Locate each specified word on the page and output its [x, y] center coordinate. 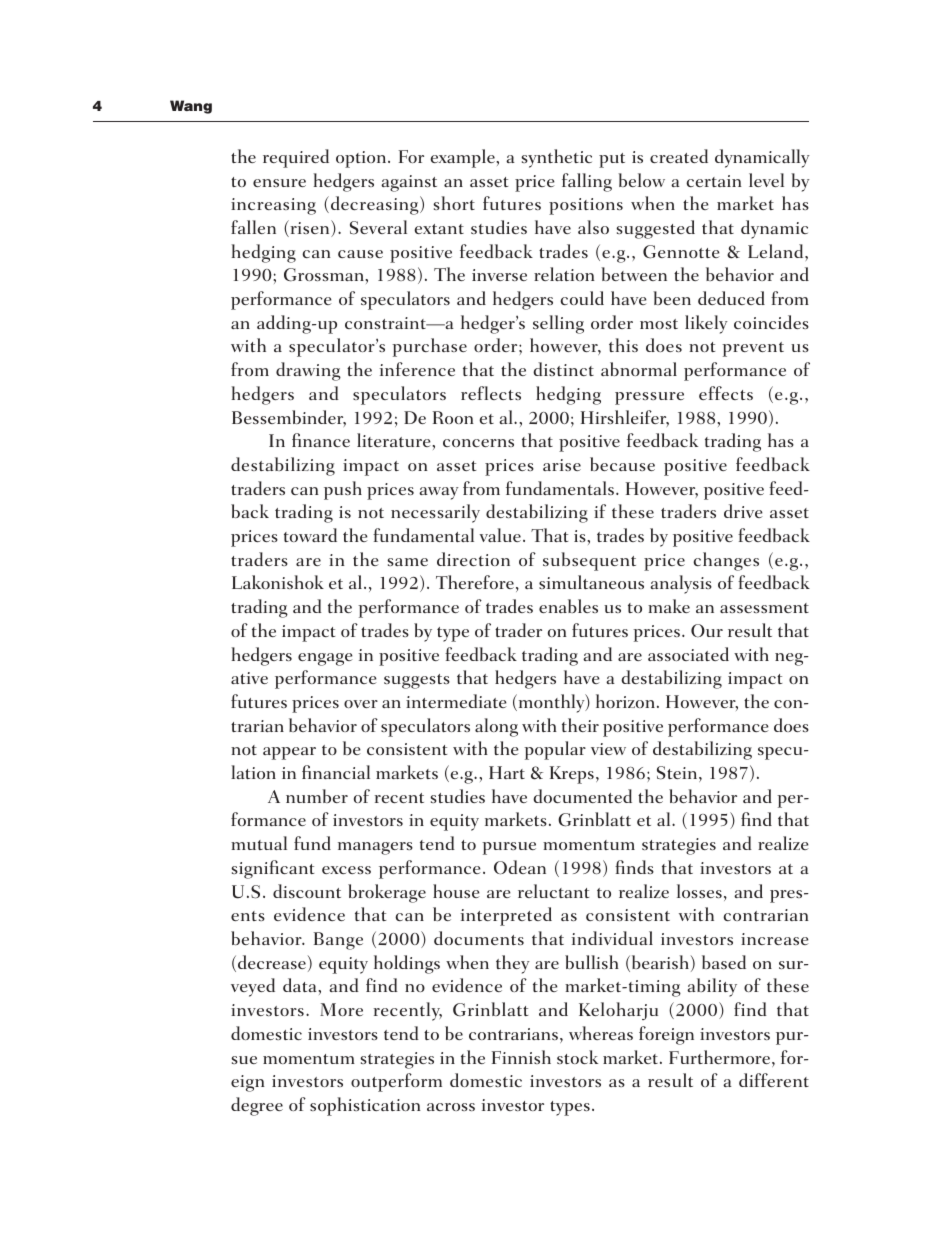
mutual [259, 843]
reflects [491, 393]
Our [707, 631]
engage [325, 659]
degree [257, 1106]
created [679, 156]
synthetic [556, 158]
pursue [509, 848]
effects [726, 393]
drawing [308, 371]
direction [473, 559]
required [296, 158]
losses [699, 891]
